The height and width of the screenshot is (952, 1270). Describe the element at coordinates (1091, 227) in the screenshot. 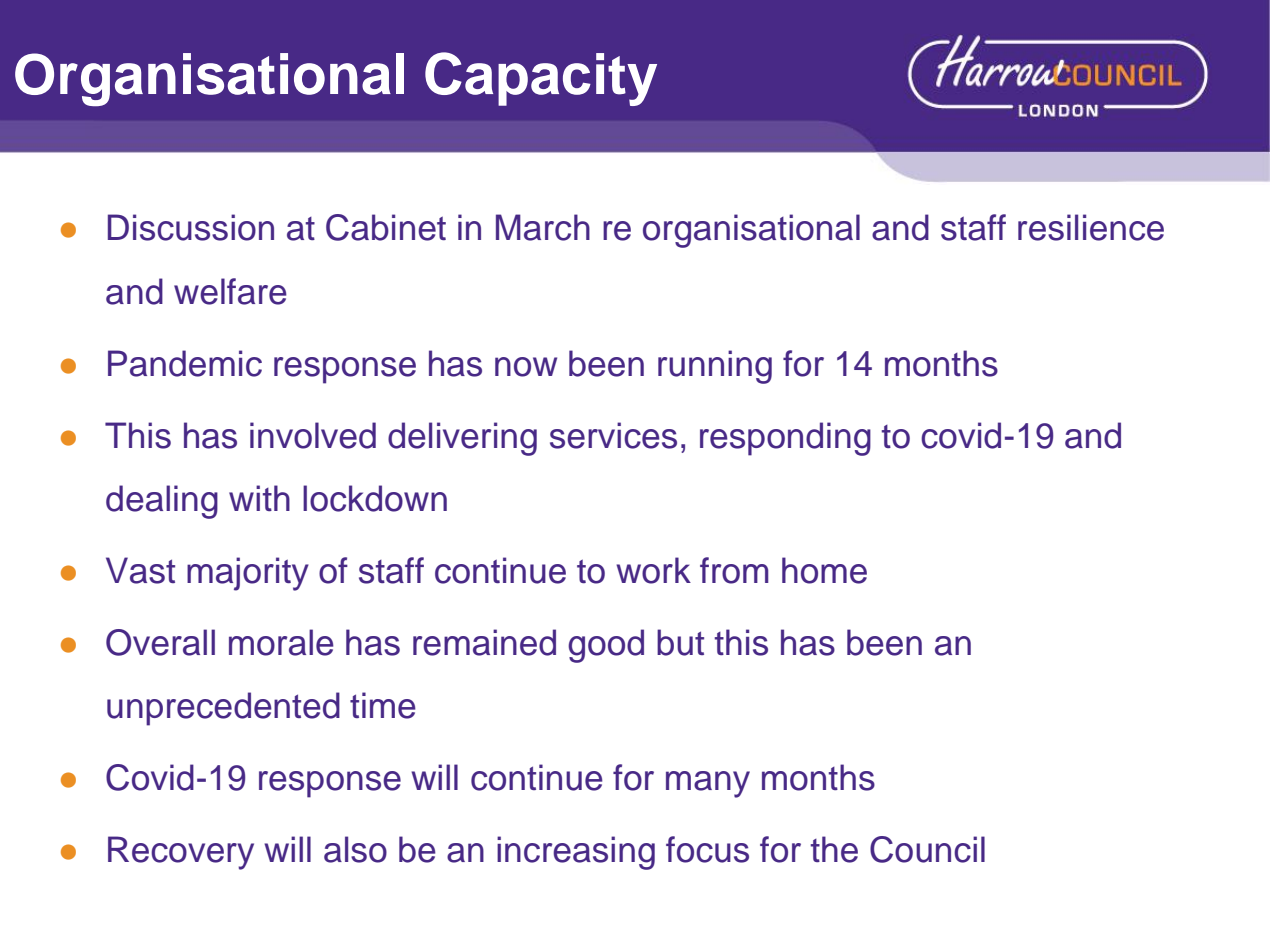

I see `resilience` at that location.
